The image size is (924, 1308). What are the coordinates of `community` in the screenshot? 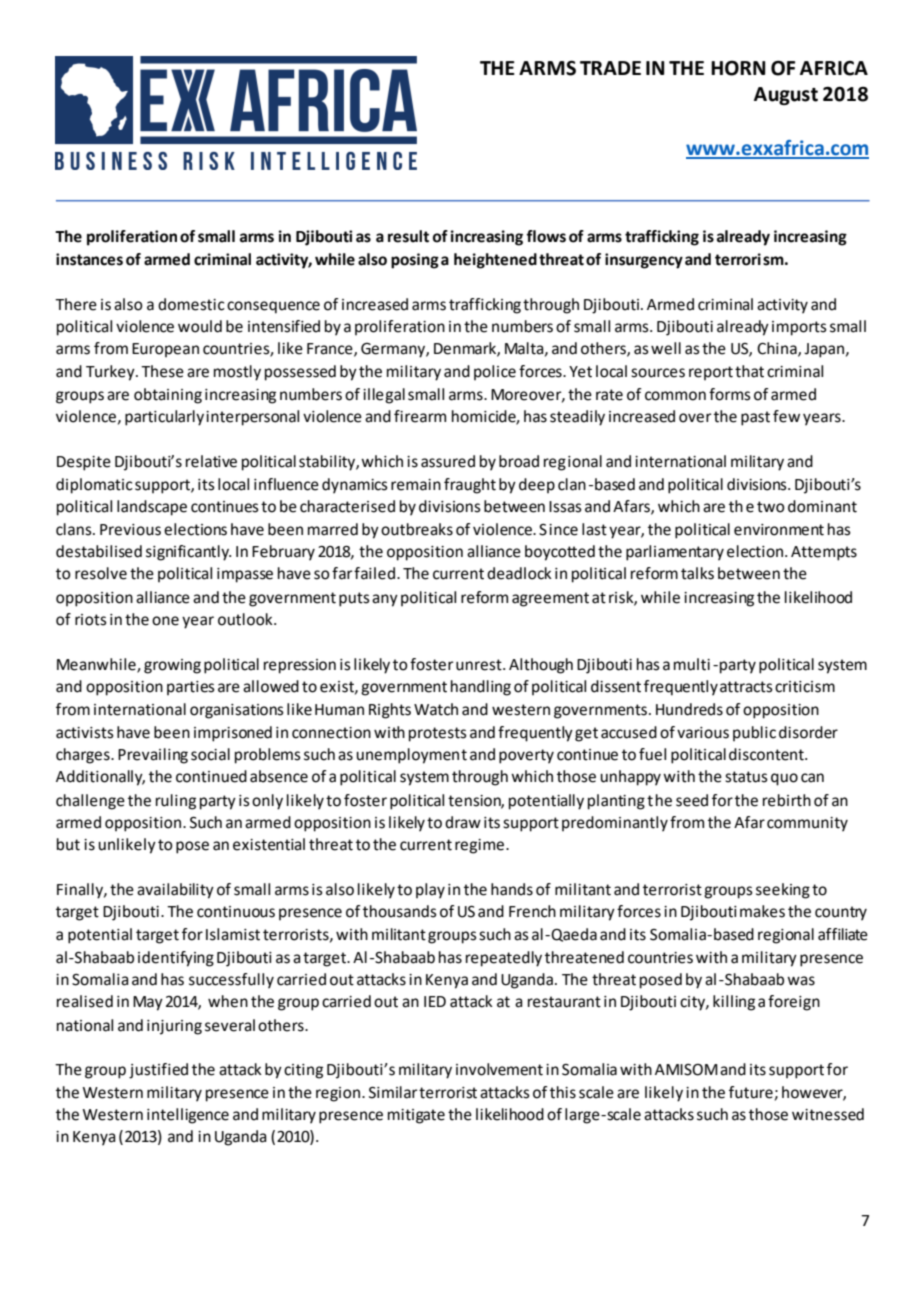 It's located at (807, 824).
